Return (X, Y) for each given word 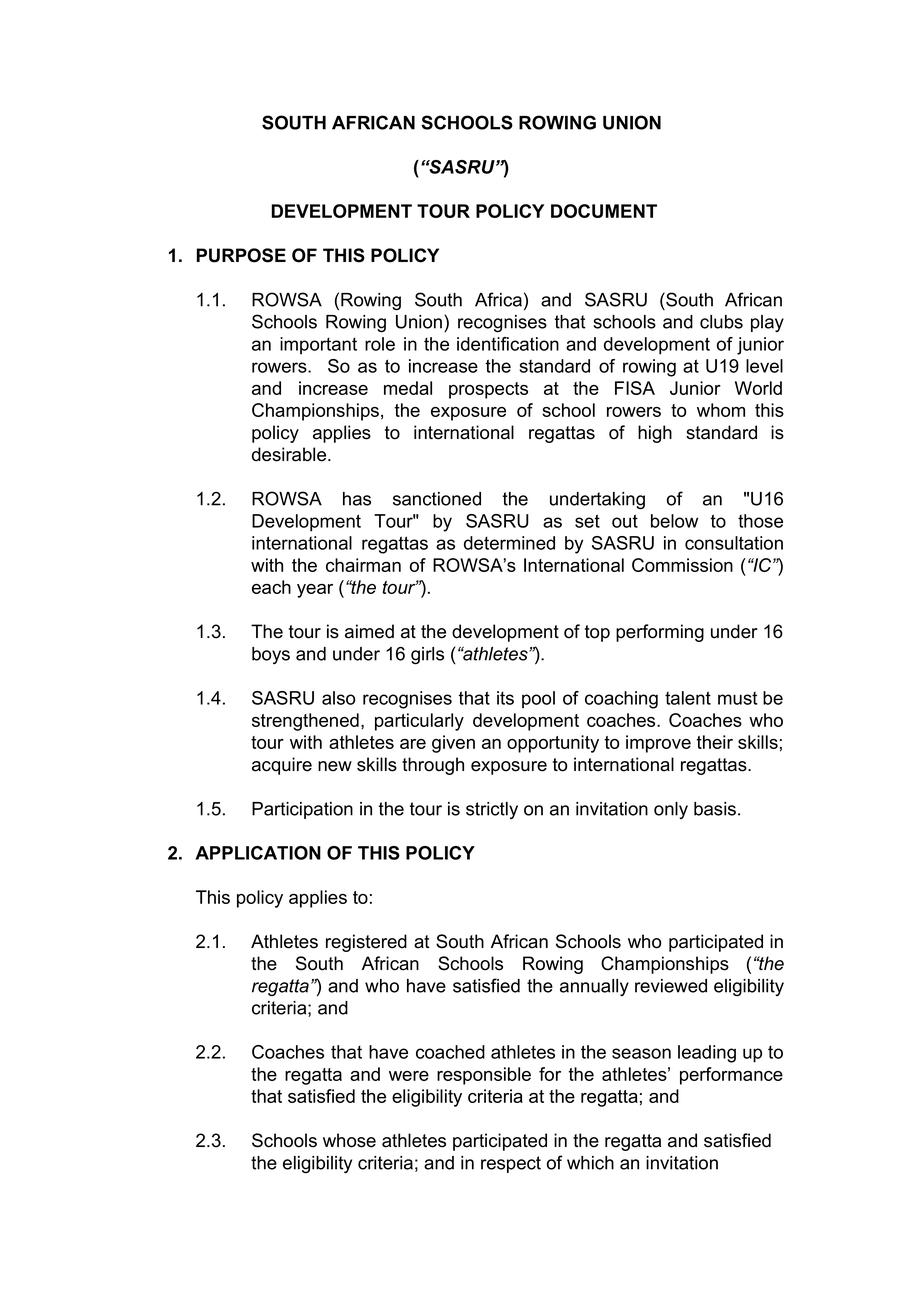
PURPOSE (241, 255)
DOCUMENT (604, 211)
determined (509, 543)
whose (349, 1140)
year (315, 591)
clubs (721, 322)
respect (511, 1164)
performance (731, 1076)
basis (715, 809)
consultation (734, 543)
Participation (302, 810)
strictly (492, 810)
